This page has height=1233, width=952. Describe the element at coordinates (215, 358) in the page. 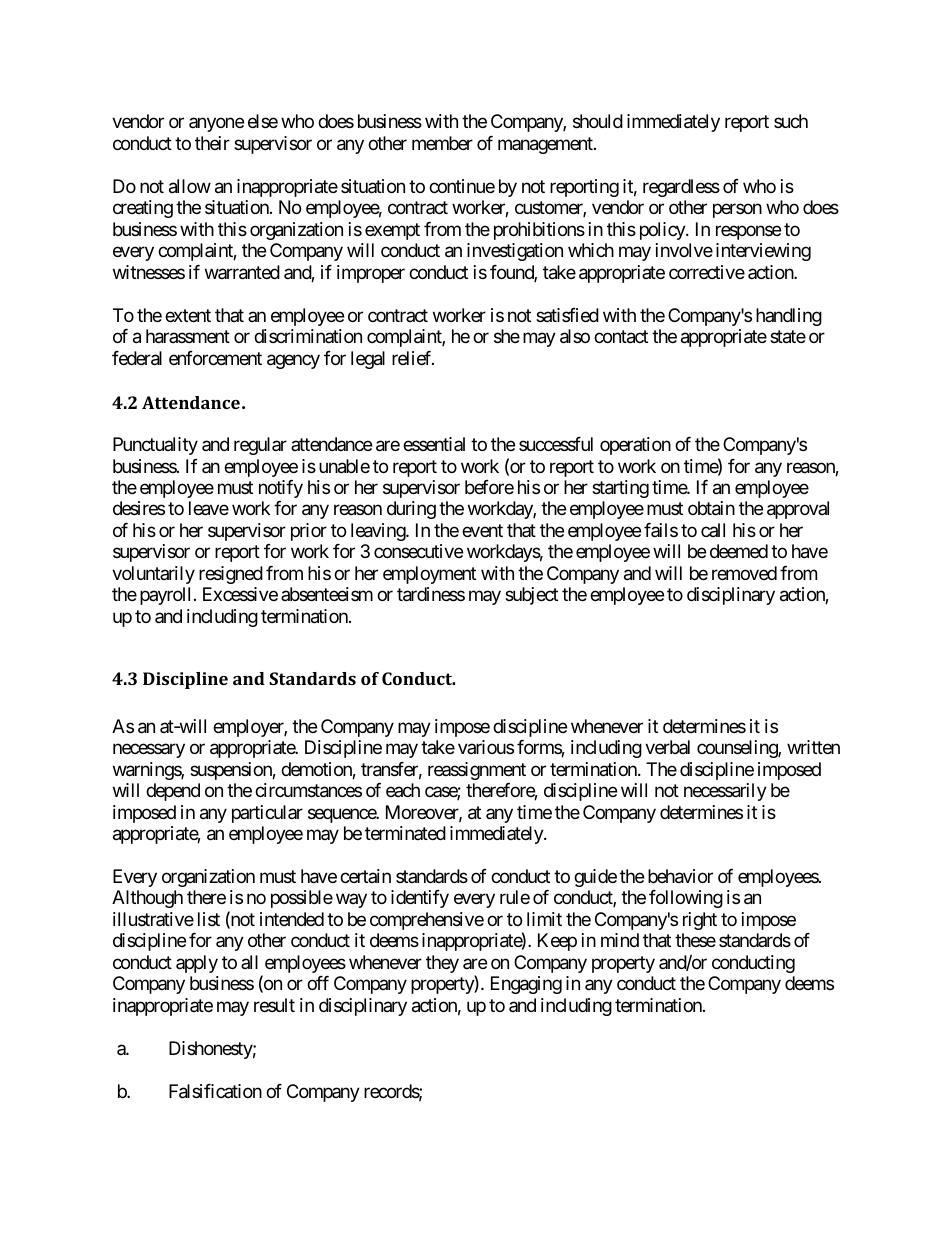

I see `enforcement` at that location.
